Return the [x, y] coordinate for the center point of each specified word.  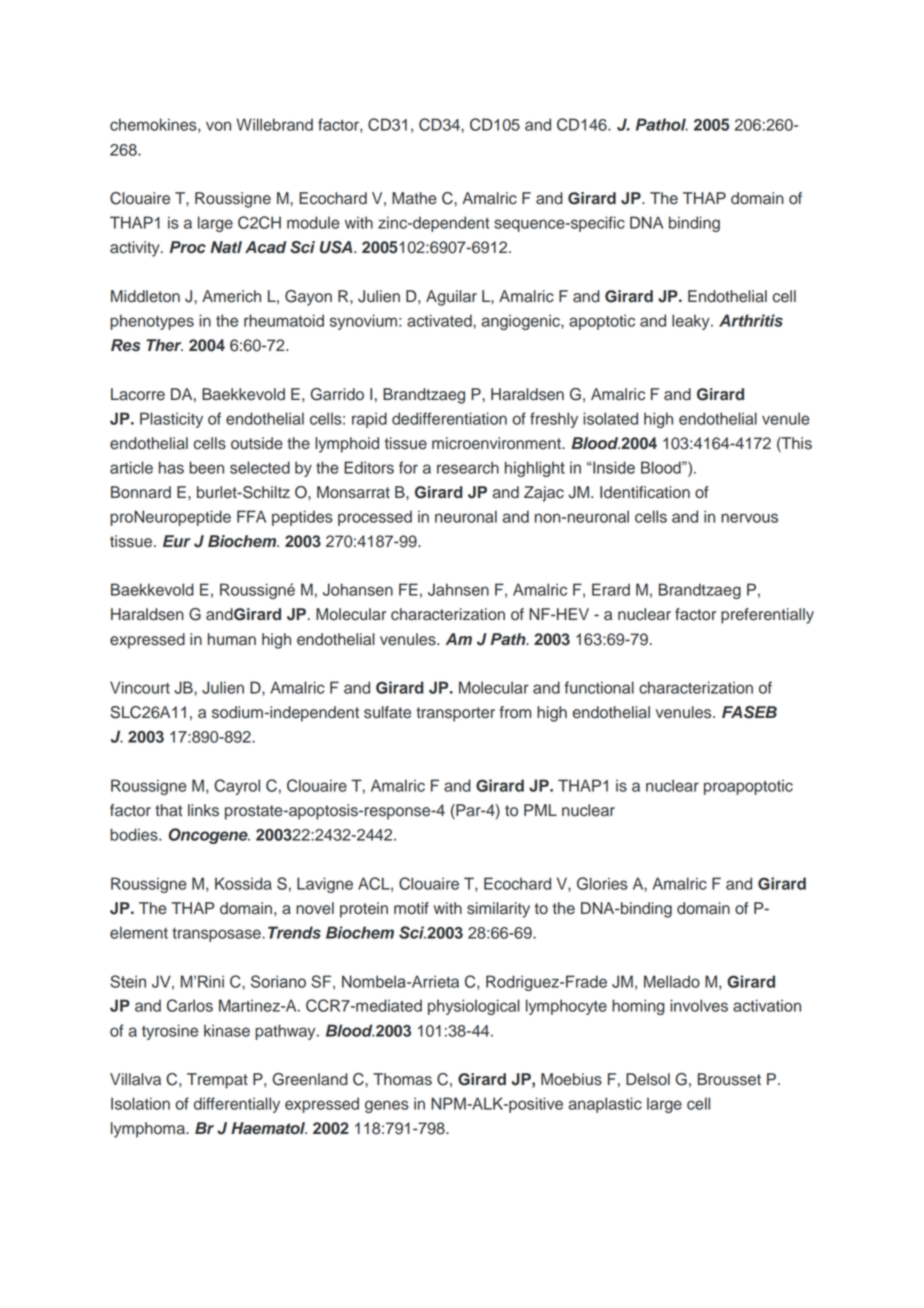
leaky [692, 322]
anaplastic [605, 1105]
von [218, 126]
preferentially [767, 616]
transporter [455, 714]
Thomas [402, 1079]
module [313, 222]
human [232, 639]
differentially [237, 1105]
